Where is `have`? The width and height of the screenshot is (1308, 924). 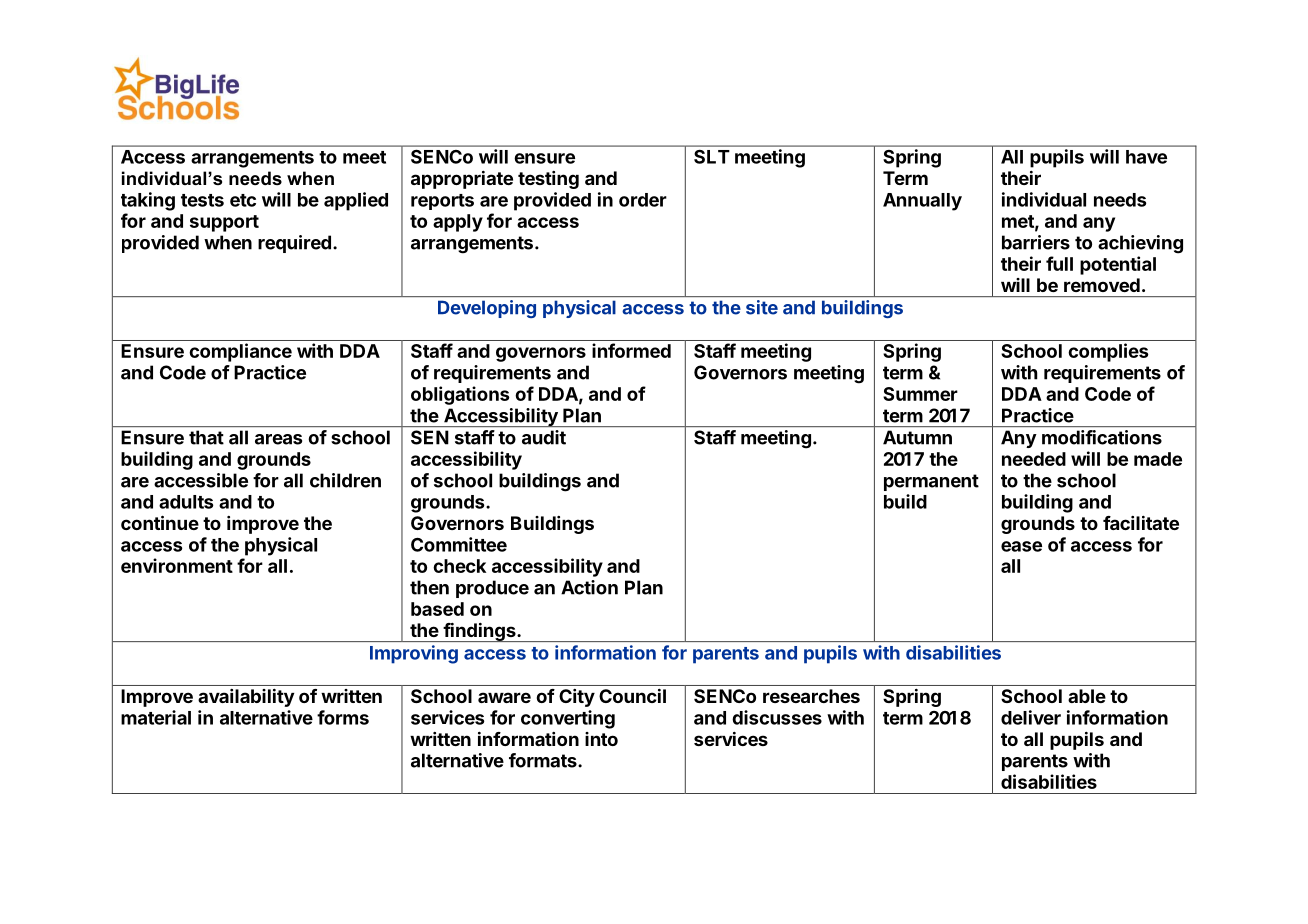 have is located at coordinates (1146, 157).
